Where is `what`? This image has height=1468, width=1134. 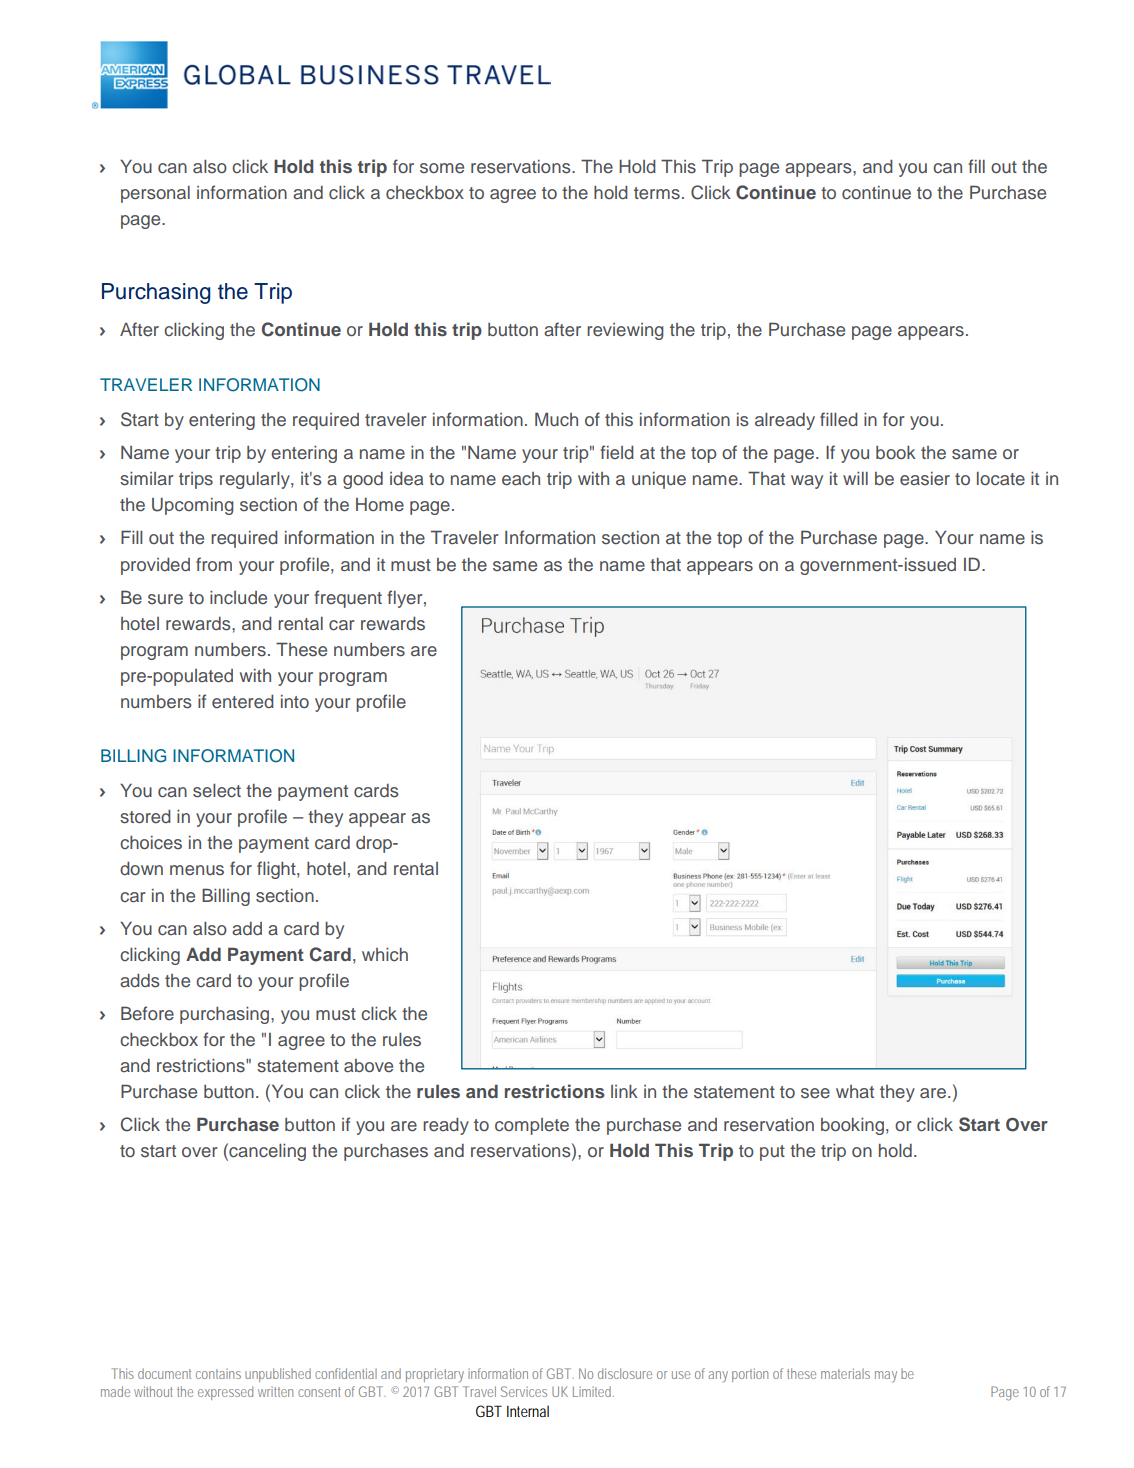
what is located at coordinates (855, 1091).
